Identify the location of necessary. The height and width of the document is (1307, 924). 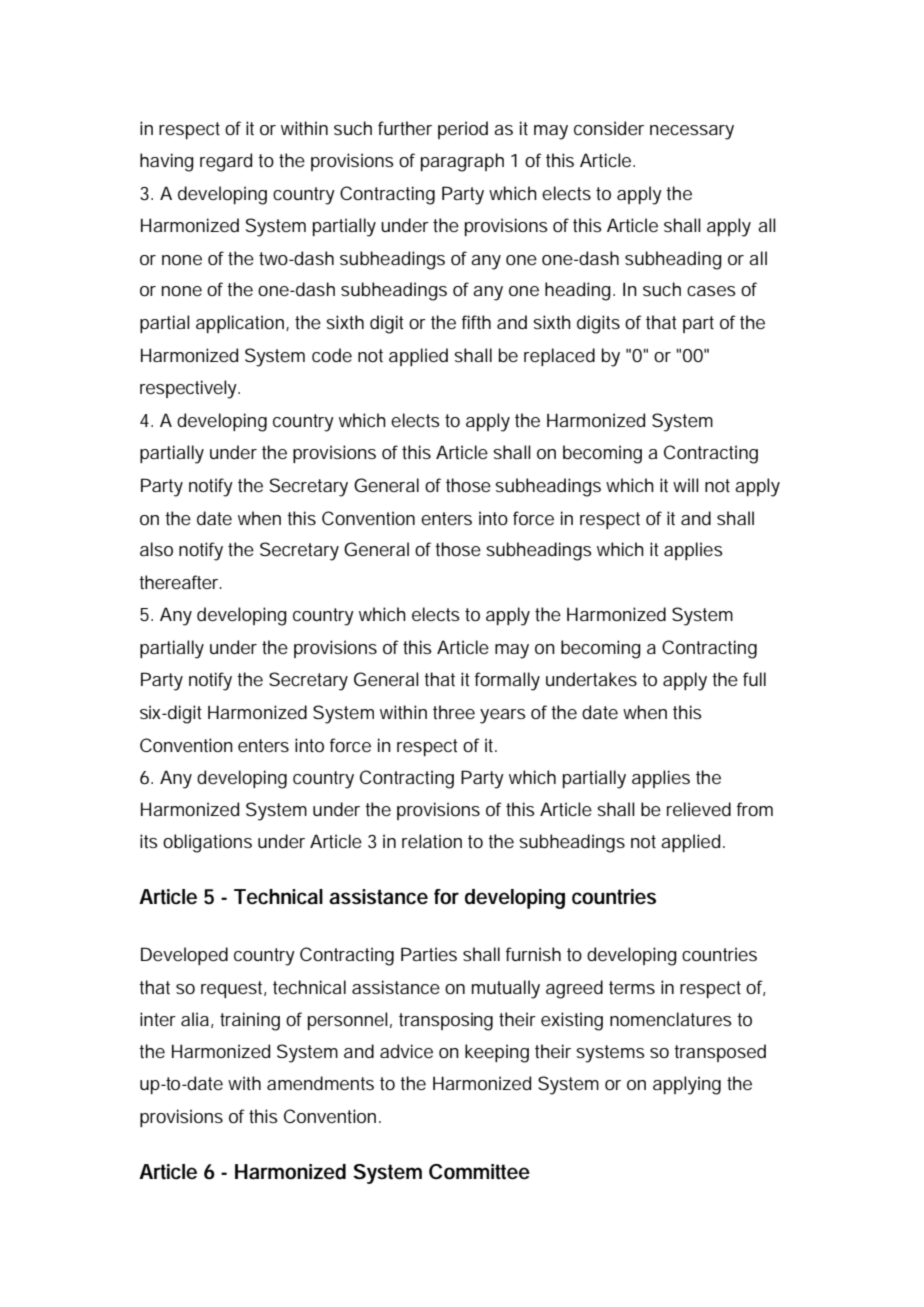
(692, 132).
